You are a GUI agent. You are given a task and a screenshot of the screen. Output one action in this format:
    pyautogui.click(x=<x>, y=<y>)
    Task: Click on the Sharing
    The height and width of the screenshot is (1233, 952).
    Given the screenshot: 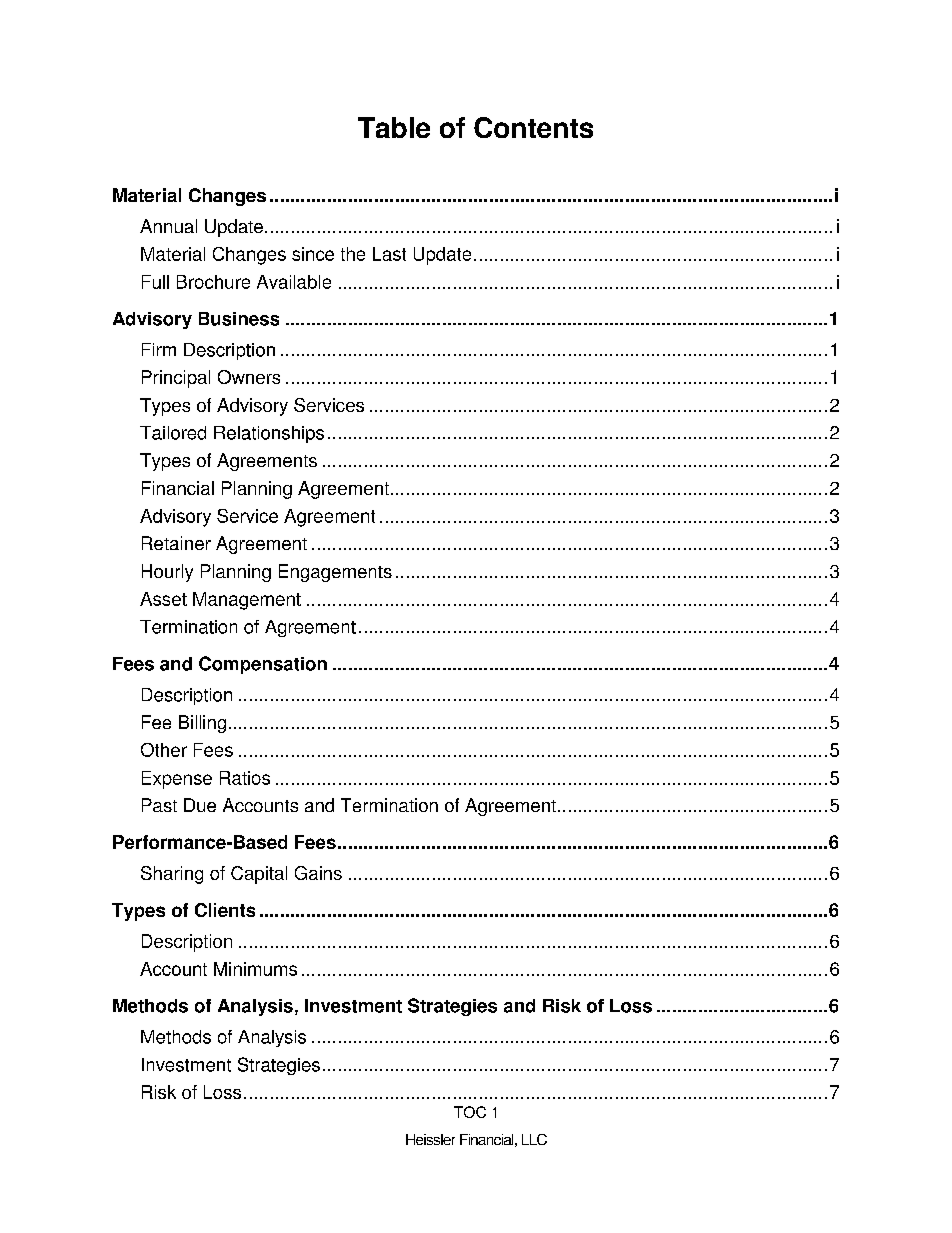 What is the action you would take?
    pyautogui.click(x=172, y=875)
